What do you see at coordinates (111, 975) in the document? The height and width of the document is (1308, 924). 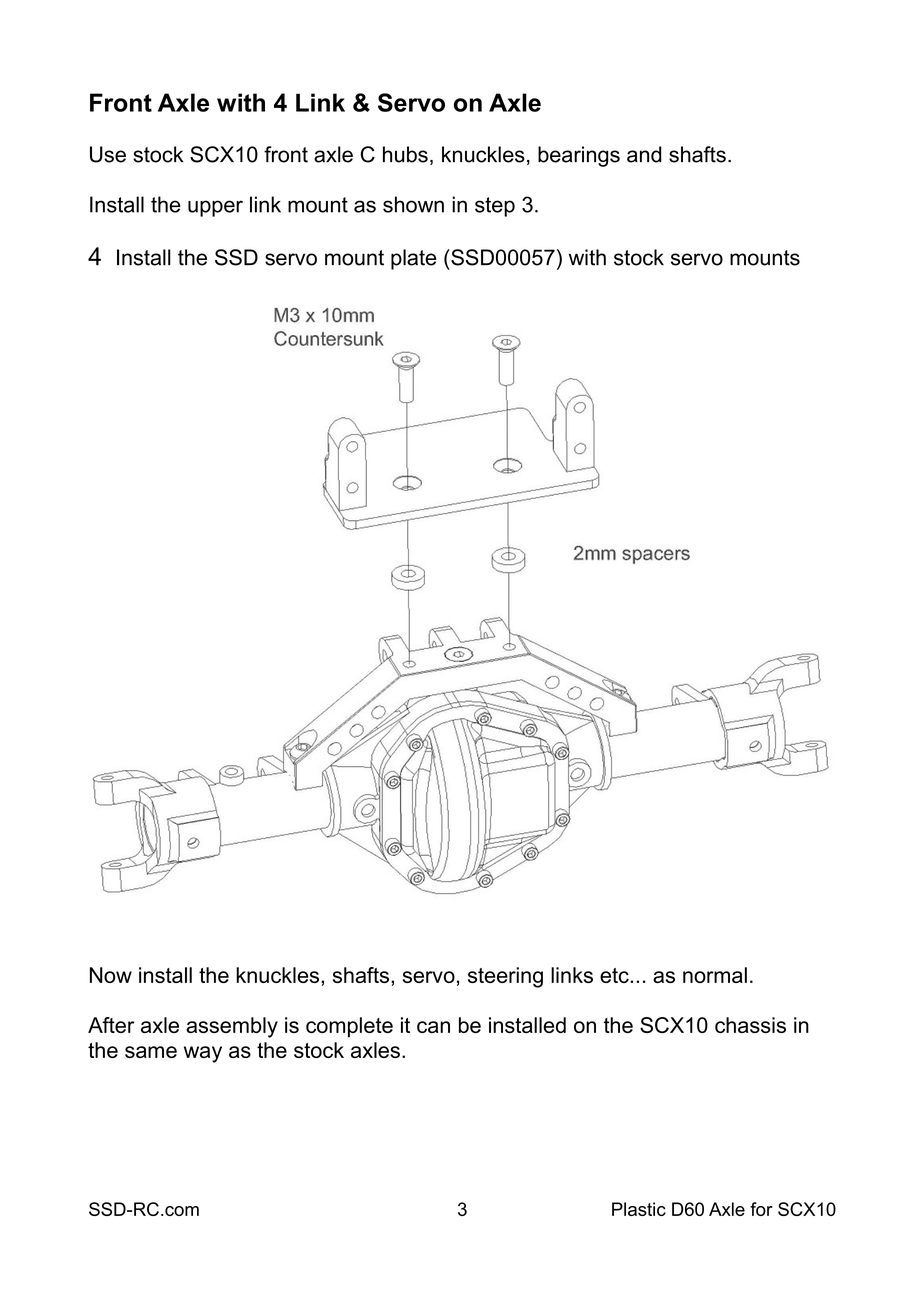 I see `Now` at bounding box center [111, 975].
